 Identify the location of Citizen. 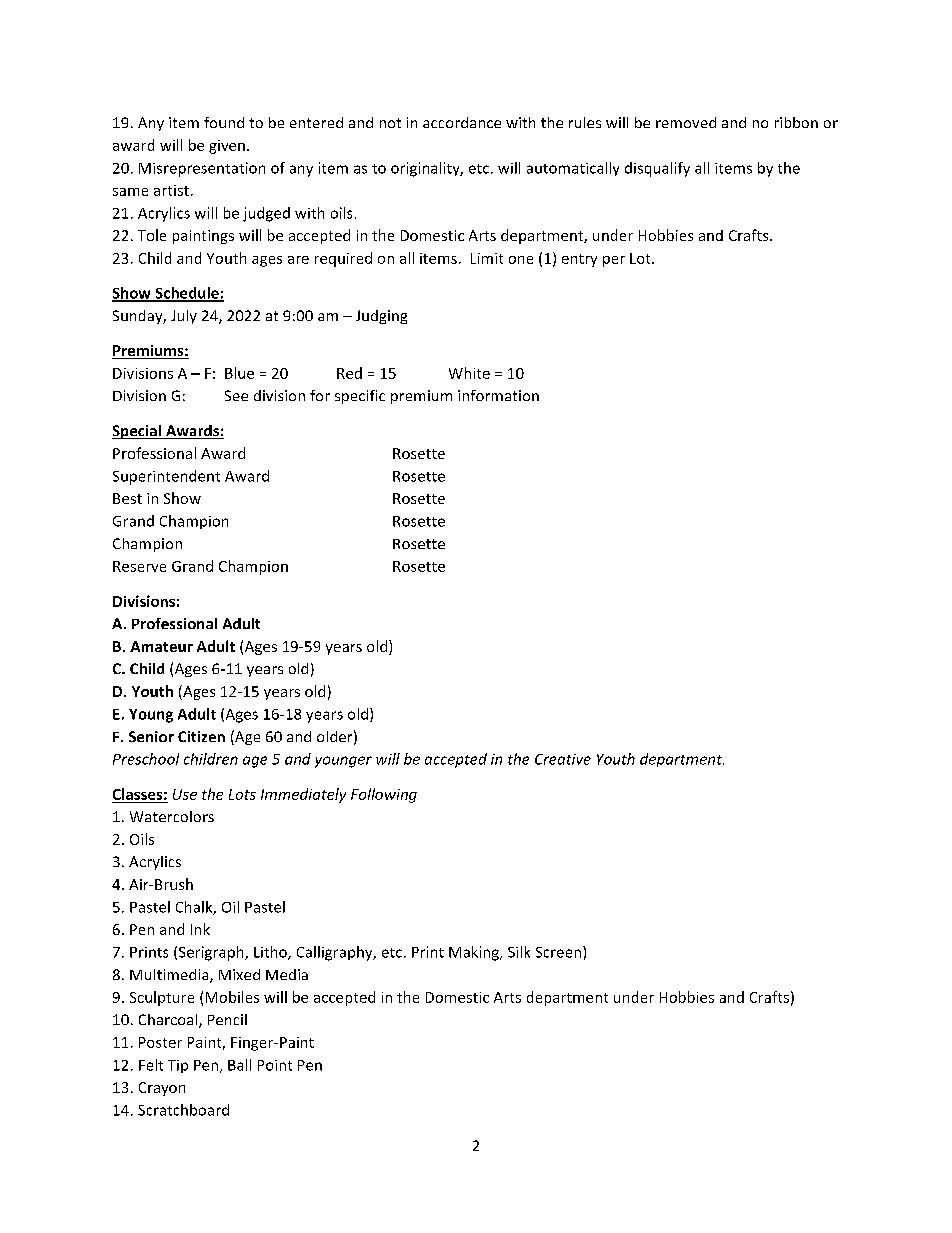
(201, 736).
